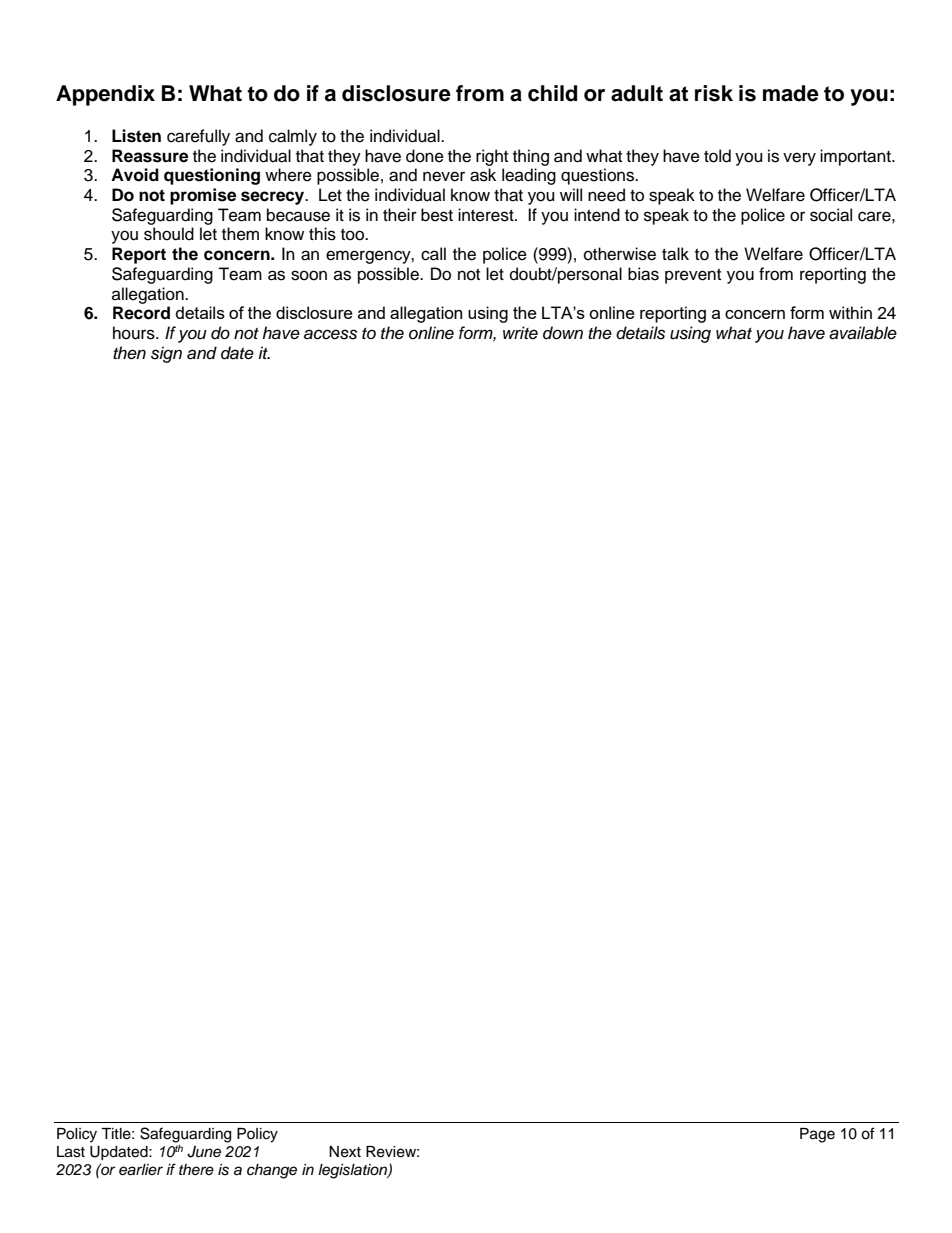 This screenshot has height=1233, width=952. What do you see at coordinates (136, 136) in the screenshot?
I see `Listen` at bounding box center [136, 136].
